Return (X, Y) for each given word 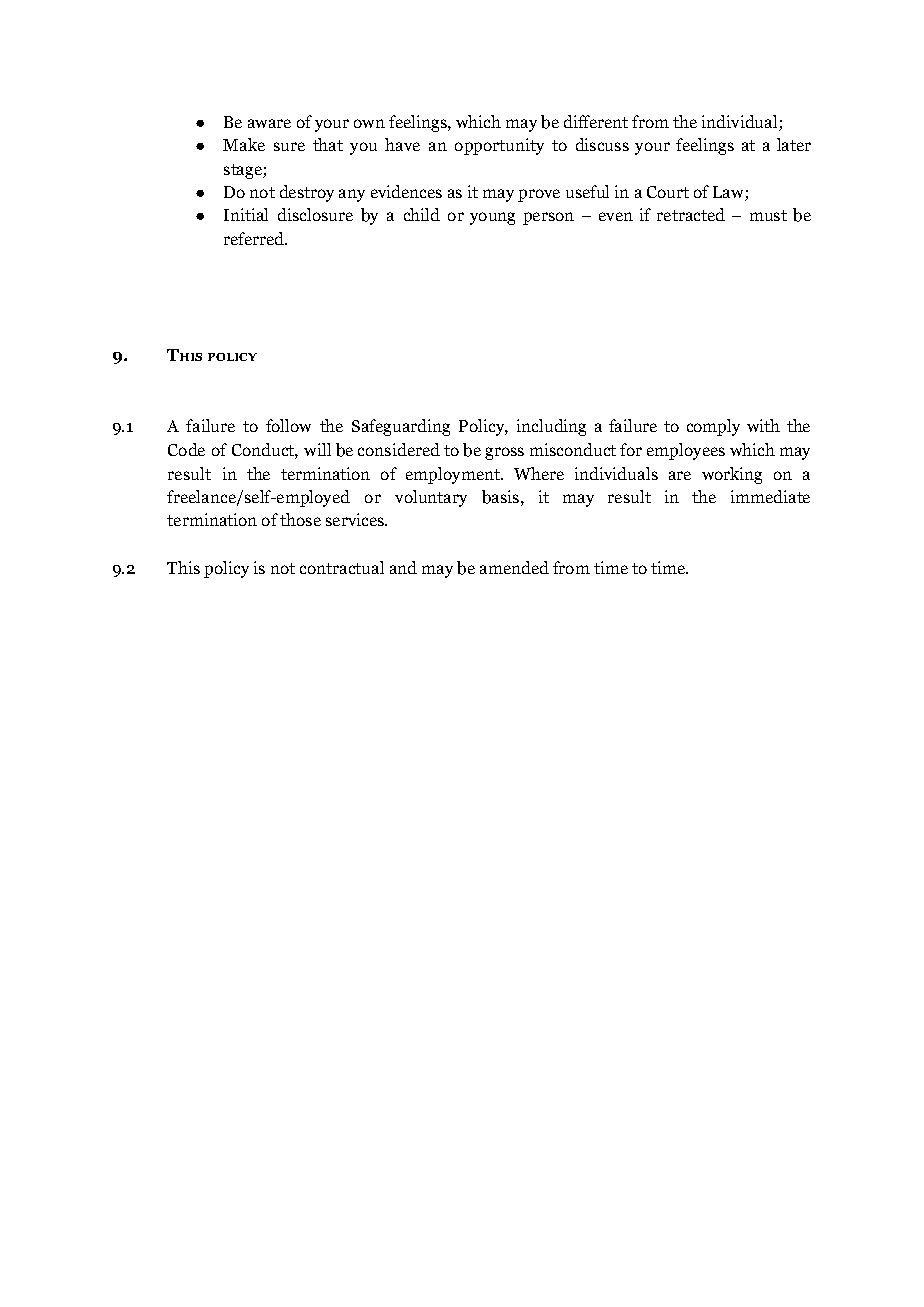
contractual (342, 567)
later (794, 144)
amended (514, 567)
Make (244, 144)
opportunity (499, 146)
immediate (770, 496)
